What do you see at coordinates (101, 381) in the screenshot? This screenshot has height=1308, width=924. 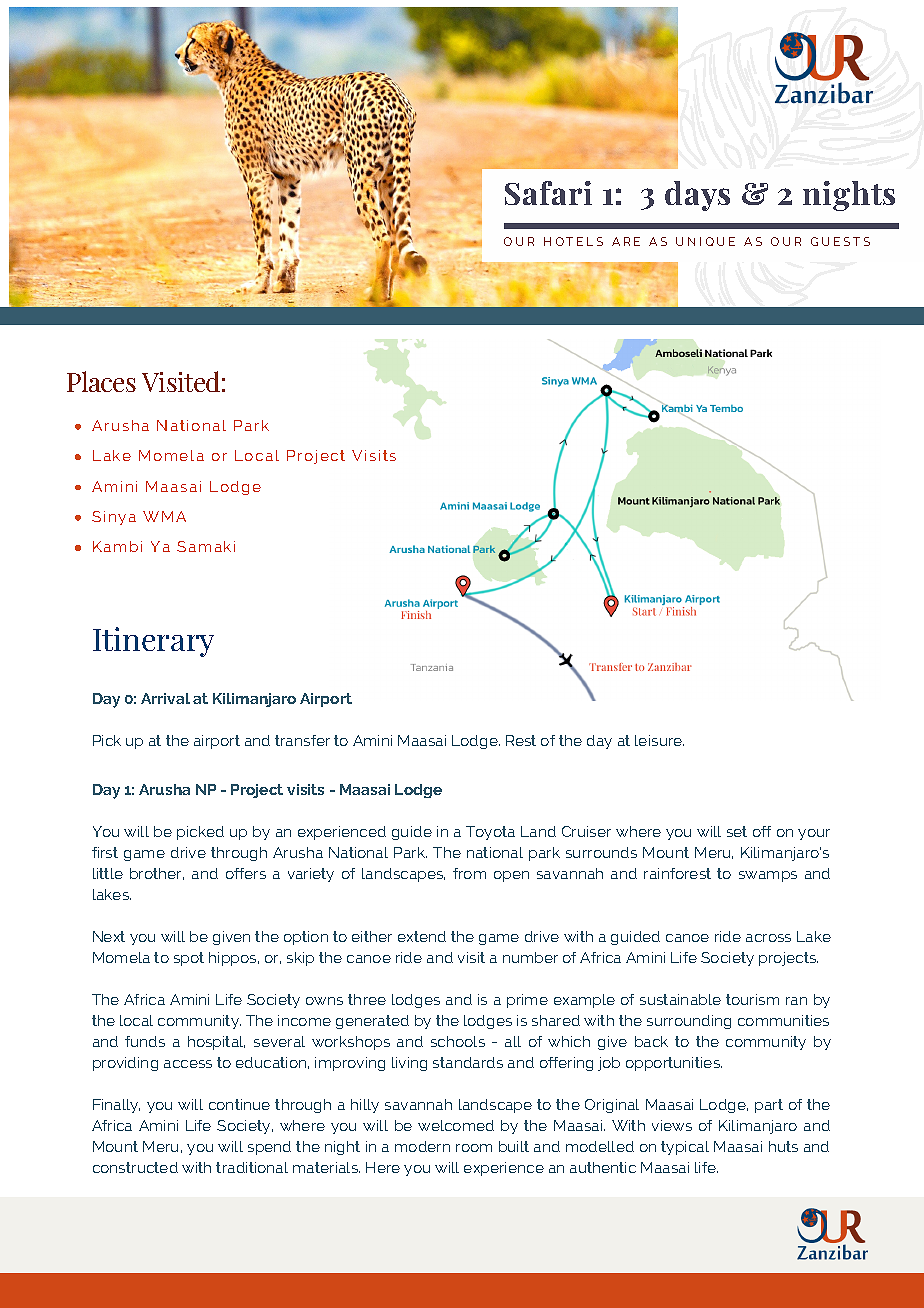 I see `Places` at bounding box center [101, 381].
